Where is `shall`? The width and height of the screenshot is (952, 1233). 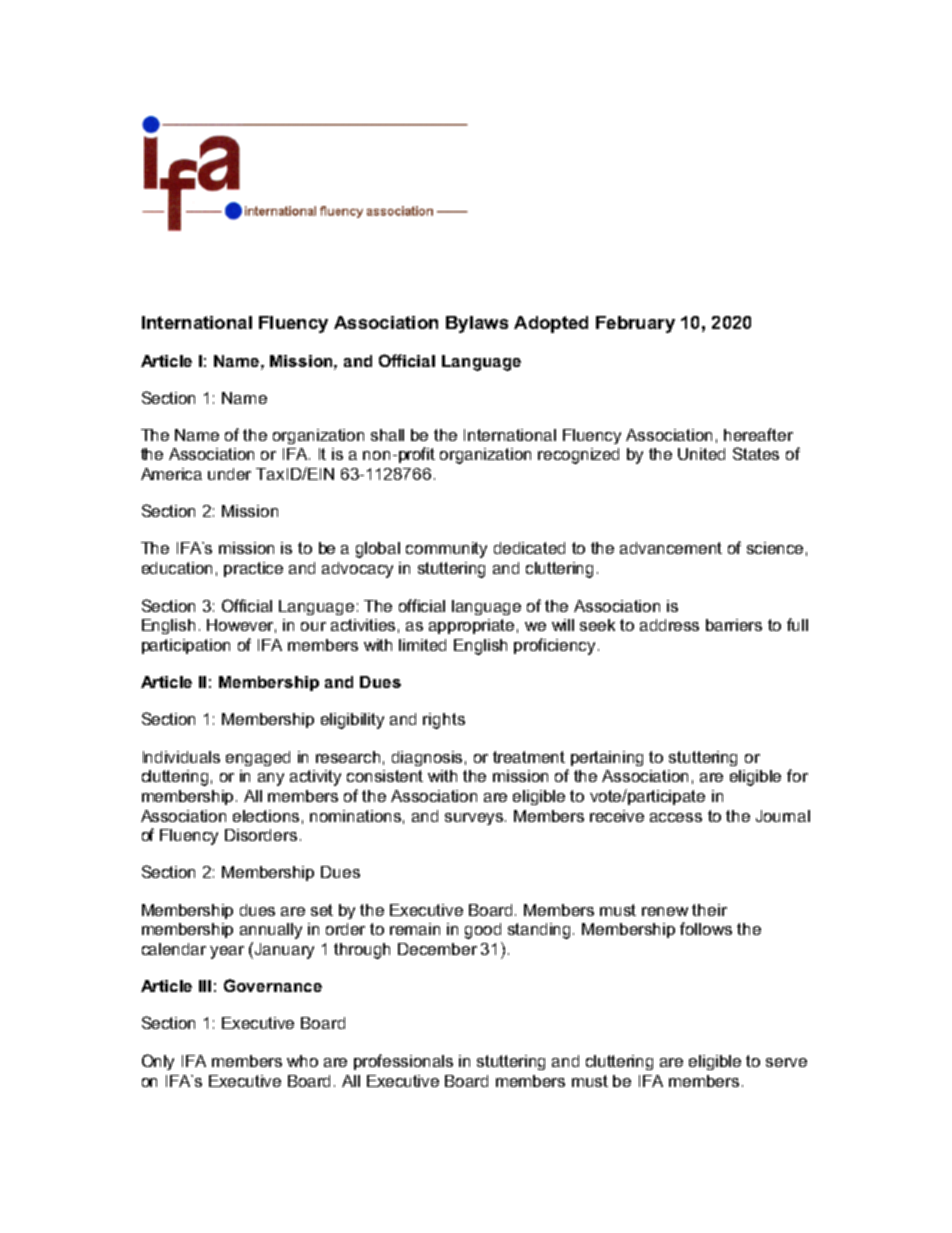
shall is located at coordinates (387, 435).
